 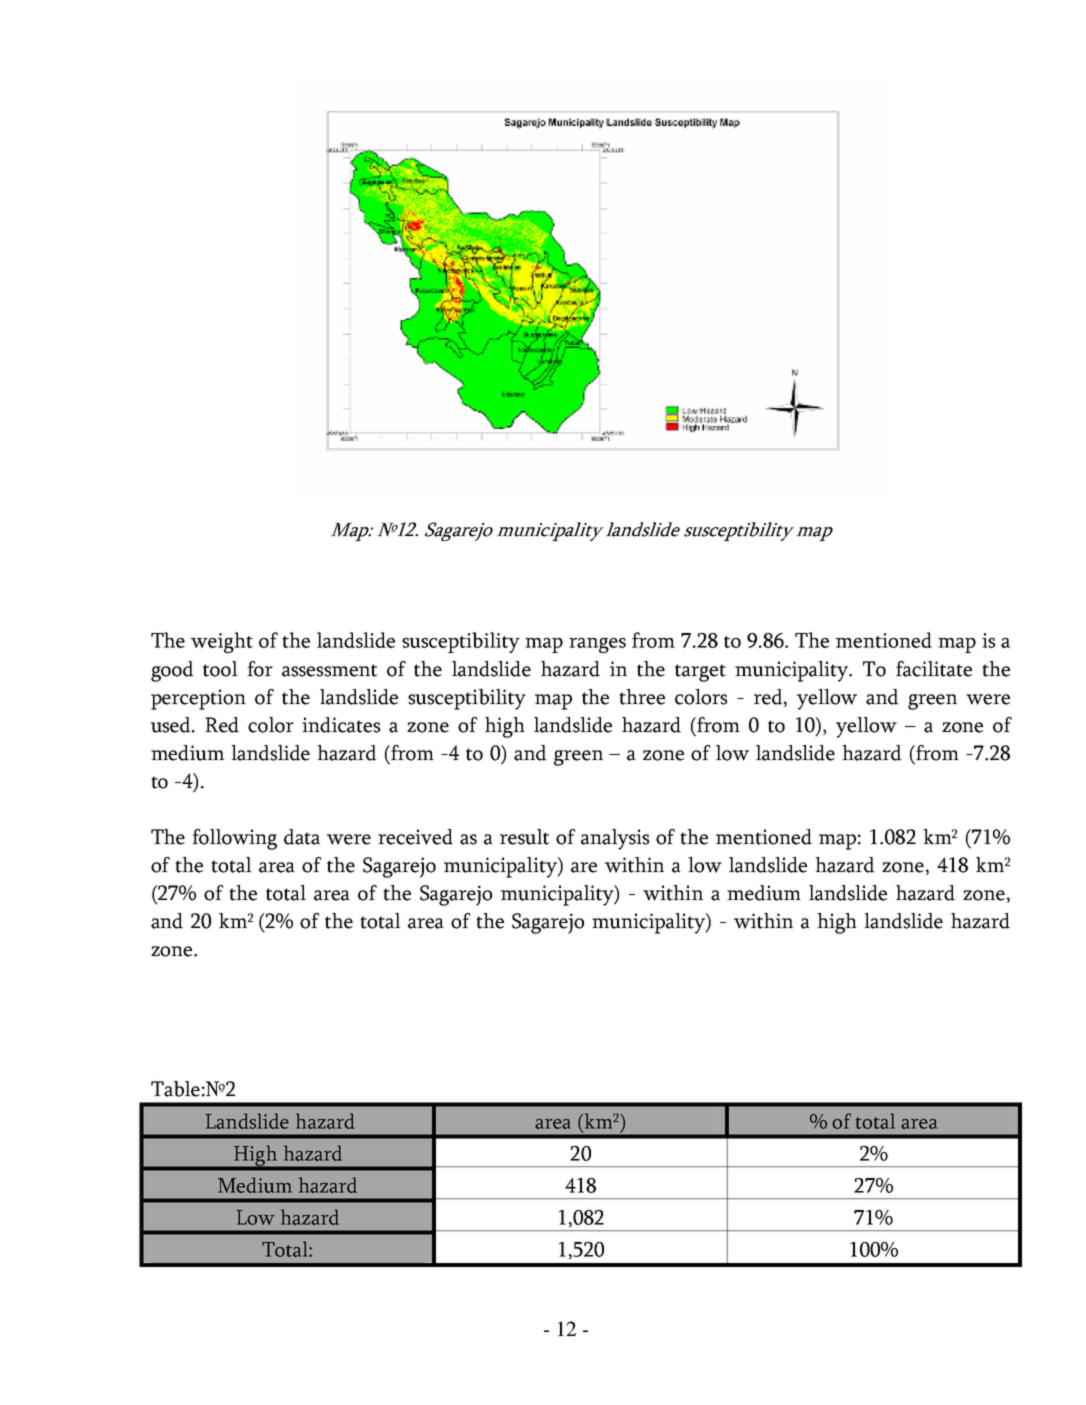 What do you see at coordinates (615, 839) in the page?
I see `analysis` at bounding box center [615, 839].
